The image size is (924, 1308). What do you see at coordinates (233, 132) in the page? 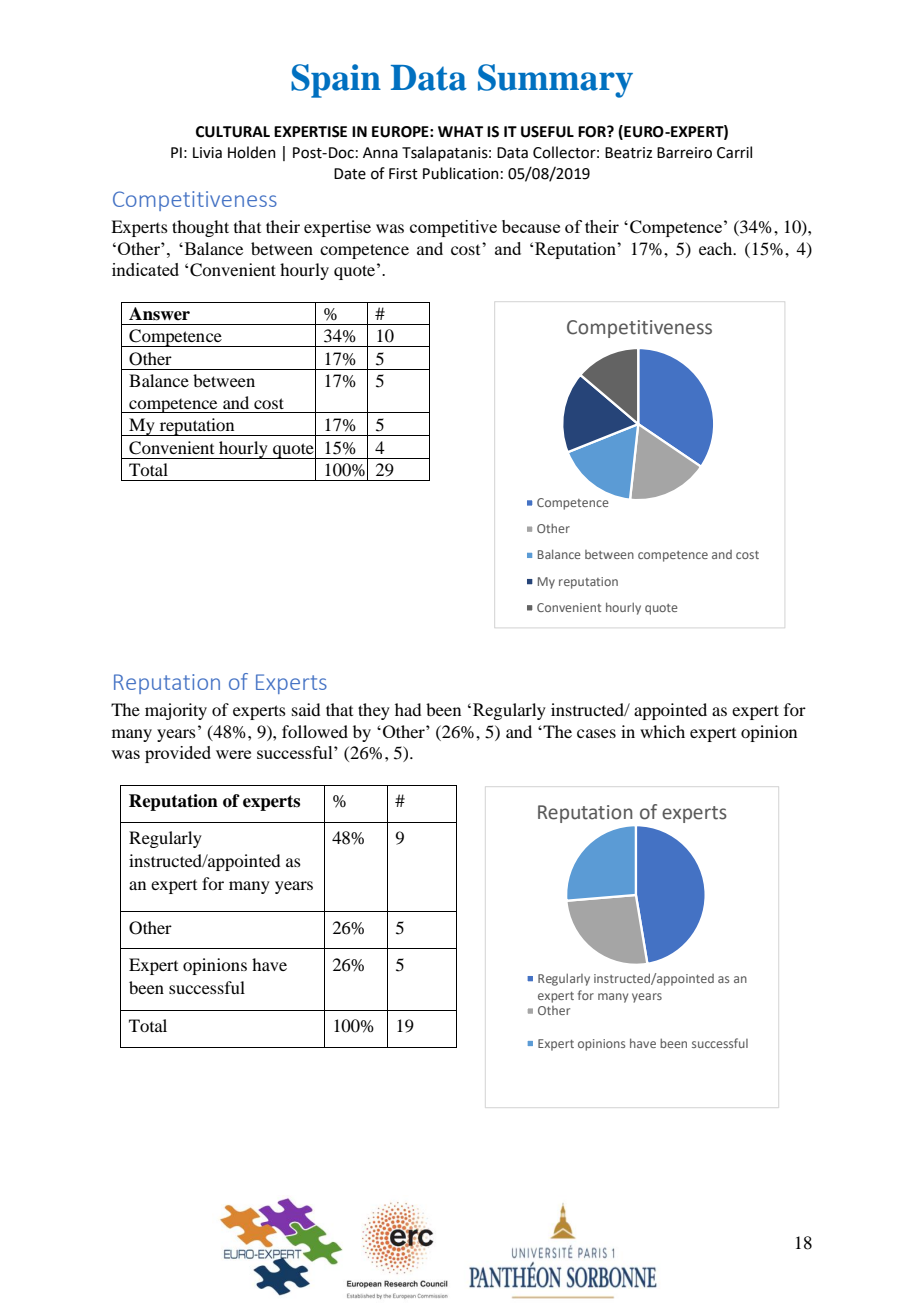
I see `CULTURAL` at bounding box center [233, 132].
